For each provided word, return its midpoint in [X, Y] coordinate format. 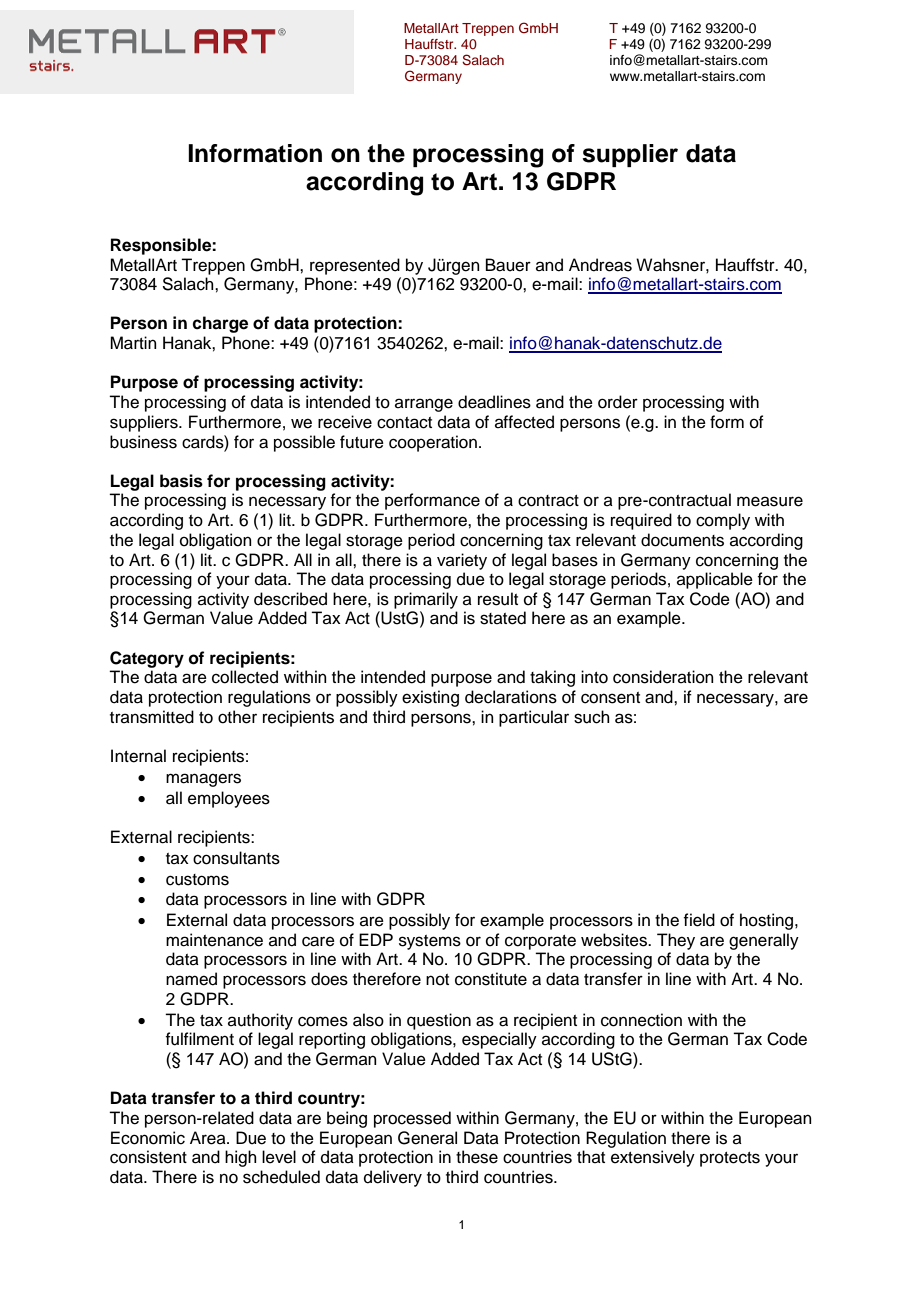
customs [197, 880]
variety [462, 561]
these [477, 1157]
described [290, 599]
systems [430, 942]
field [699, 920]
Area [209, 1138]
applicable [715, 580]
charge [220, 324]
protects [730, 1159]
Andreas [600, 265]
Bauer [508, 265]
